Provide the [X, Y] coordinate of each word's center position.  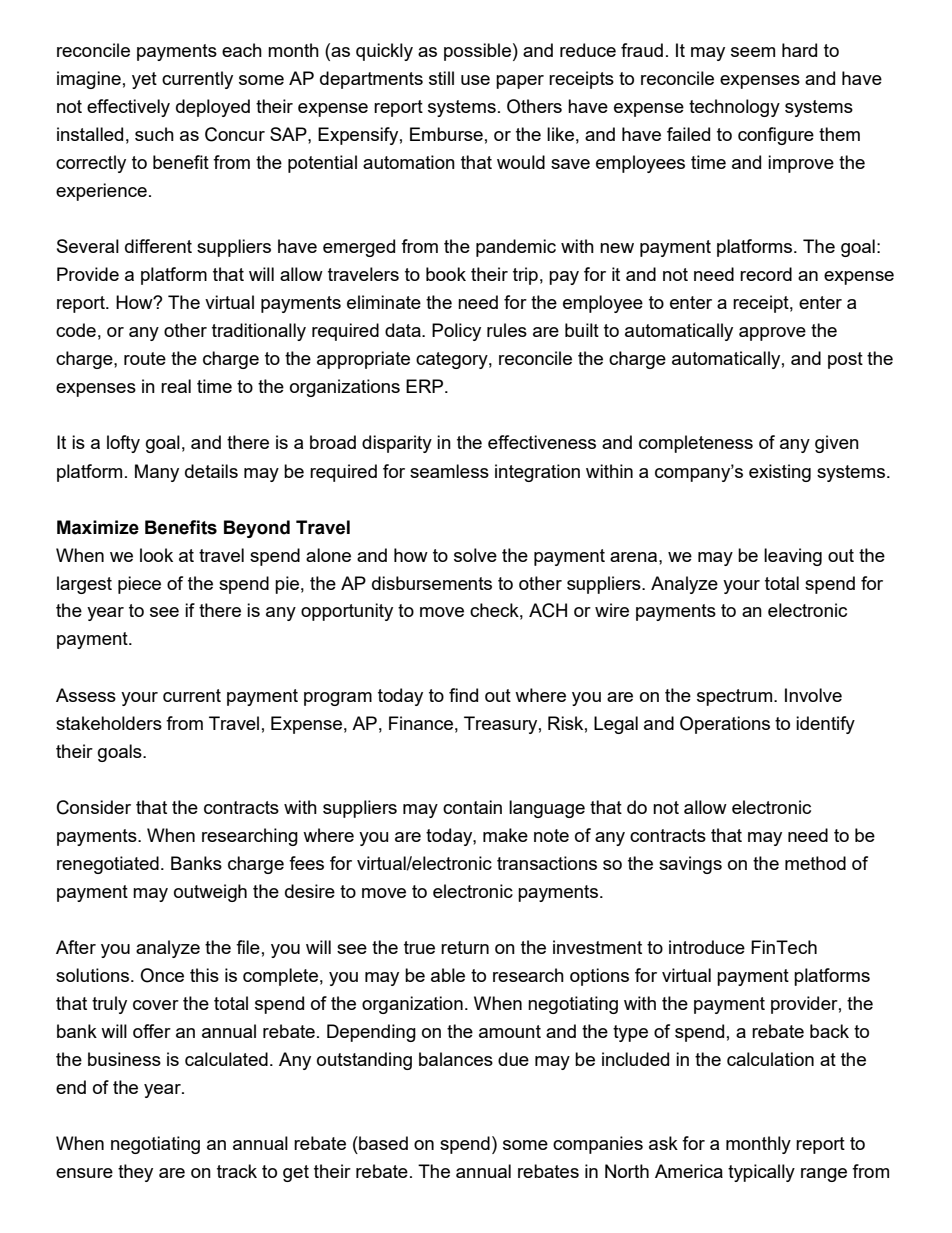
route [145, 358]
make [505, 835]
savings [690, 865]
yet [144, 80]
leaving [793, 557]
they [135, 1173]
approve [772, 334]
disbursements [432, 583]
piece [139, 585]
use [475, 80]
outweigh [210, 893]
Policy [456, 332]
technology [734, 108]
